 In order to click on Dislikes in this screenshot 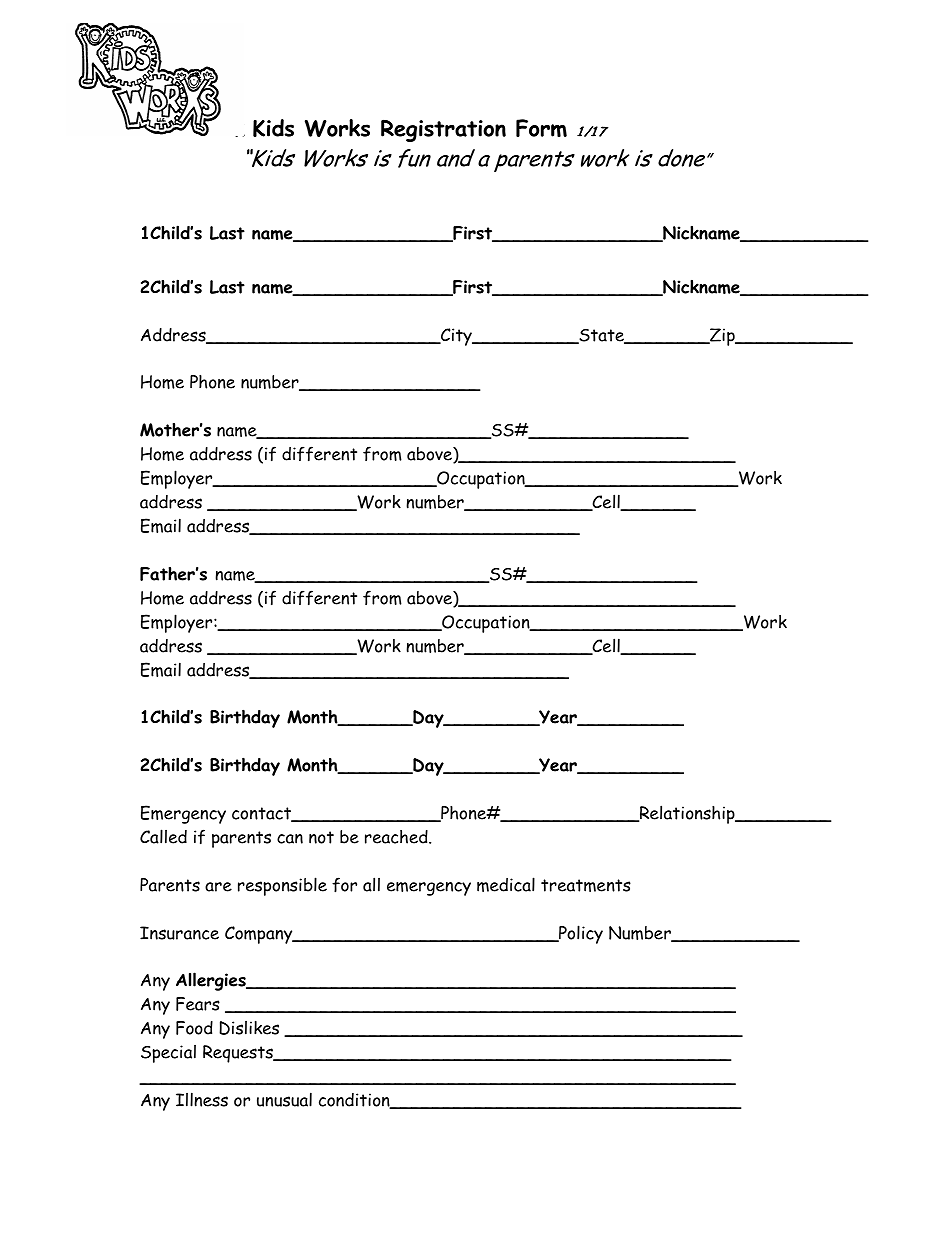, I will do `click(249, 1027)`.
